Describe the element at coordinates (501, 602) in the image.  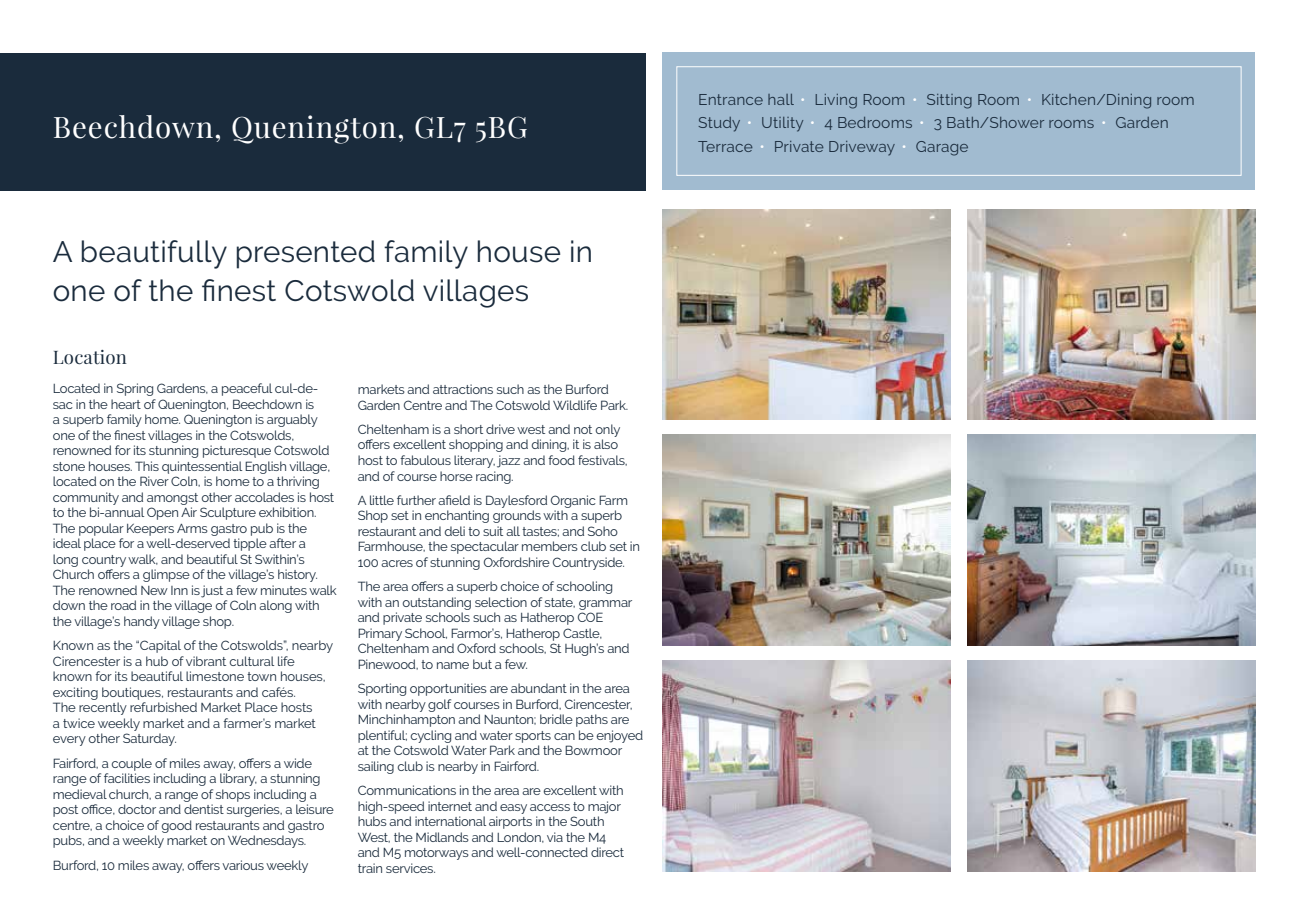
I see `selection` at that location.
